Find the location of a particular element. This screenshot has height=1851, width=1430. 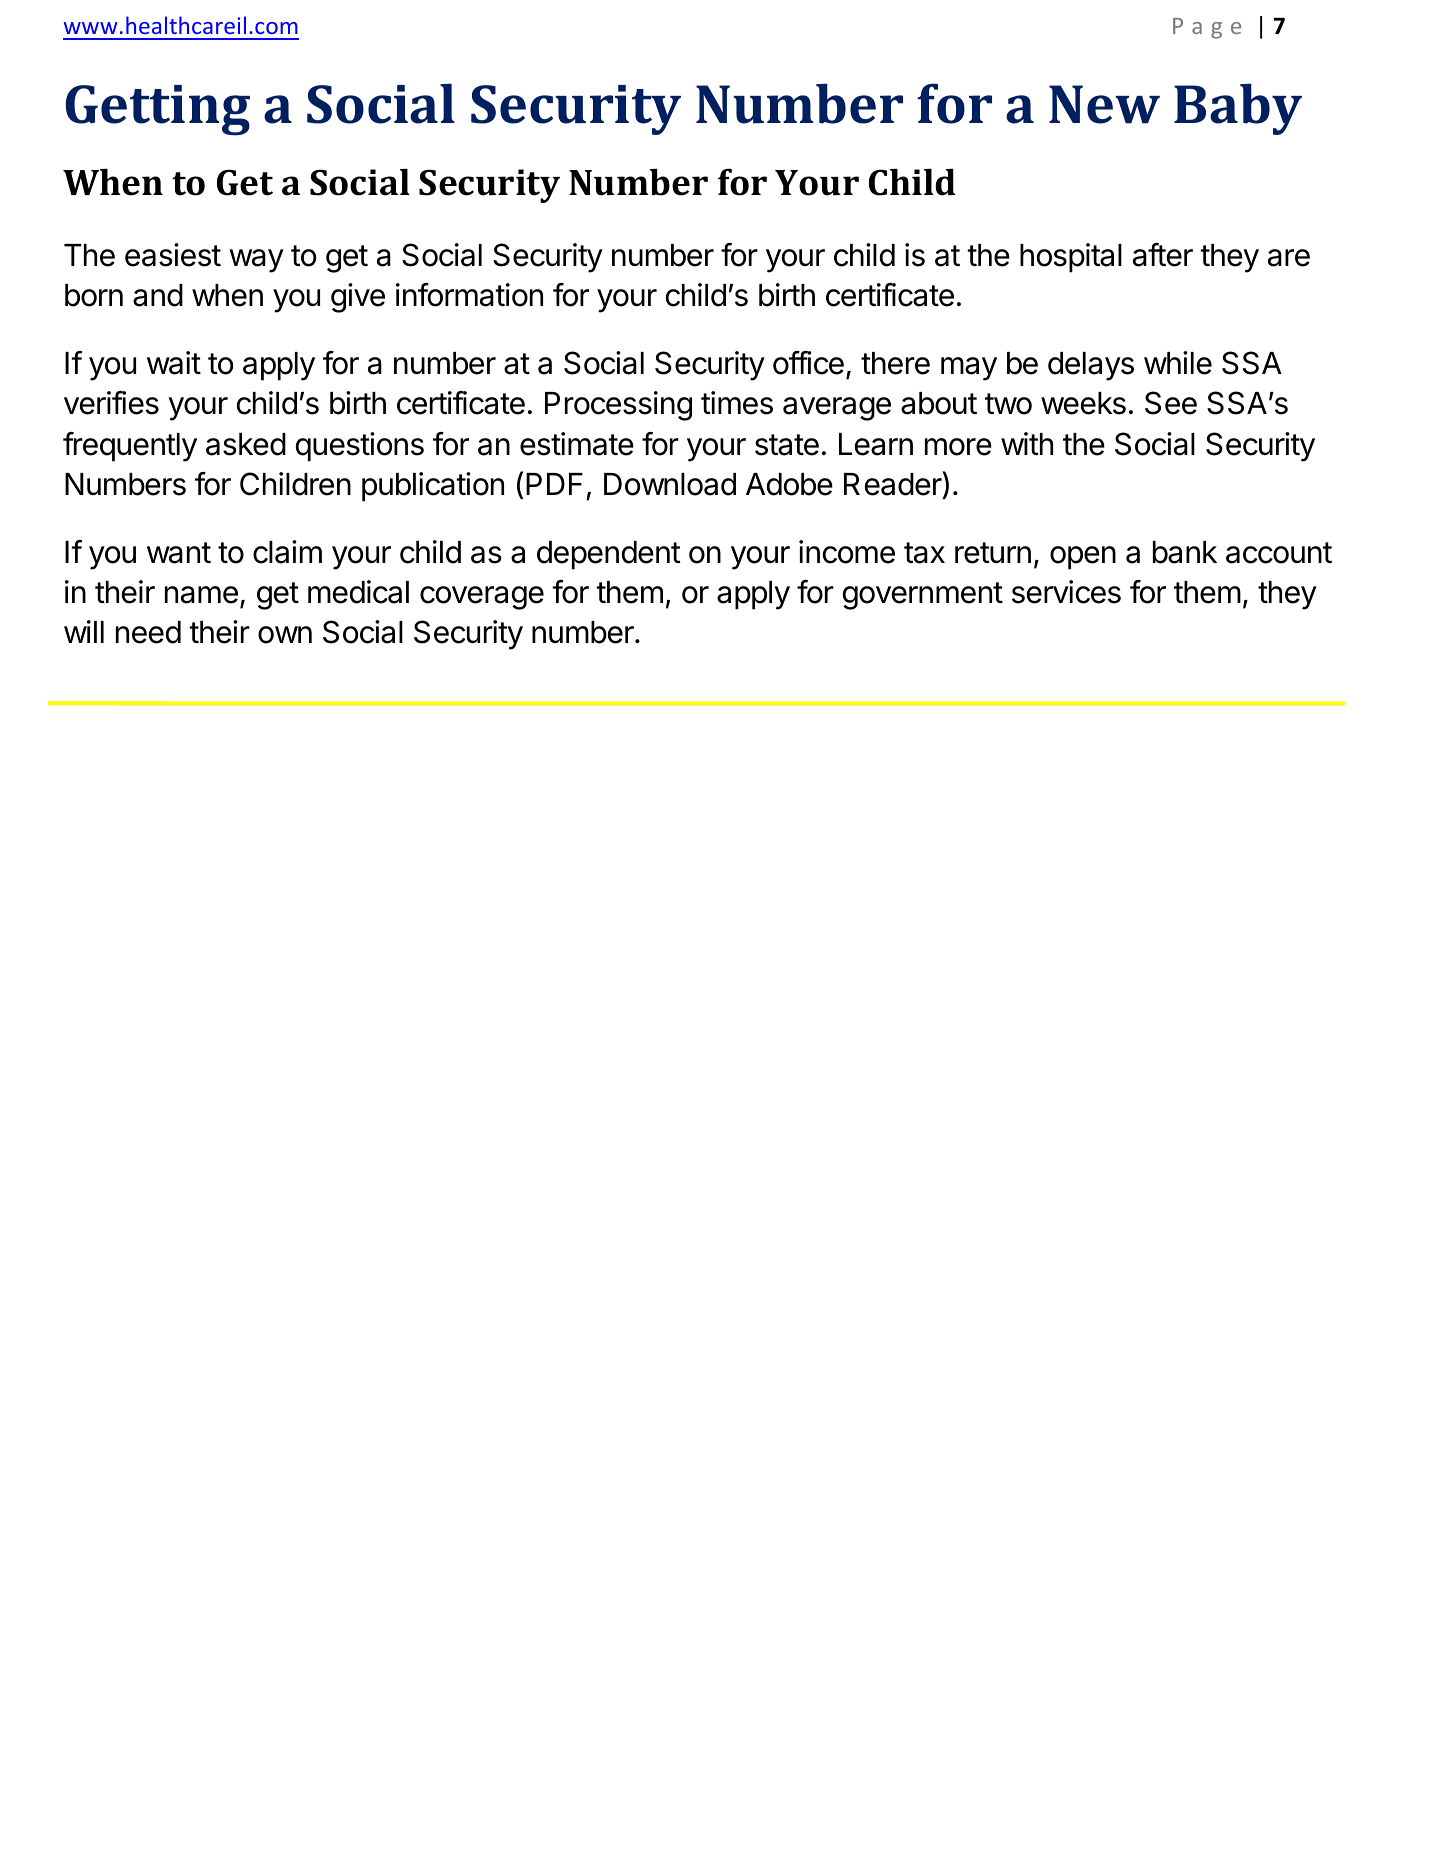

Processing is located at coordinates (618, 406).
